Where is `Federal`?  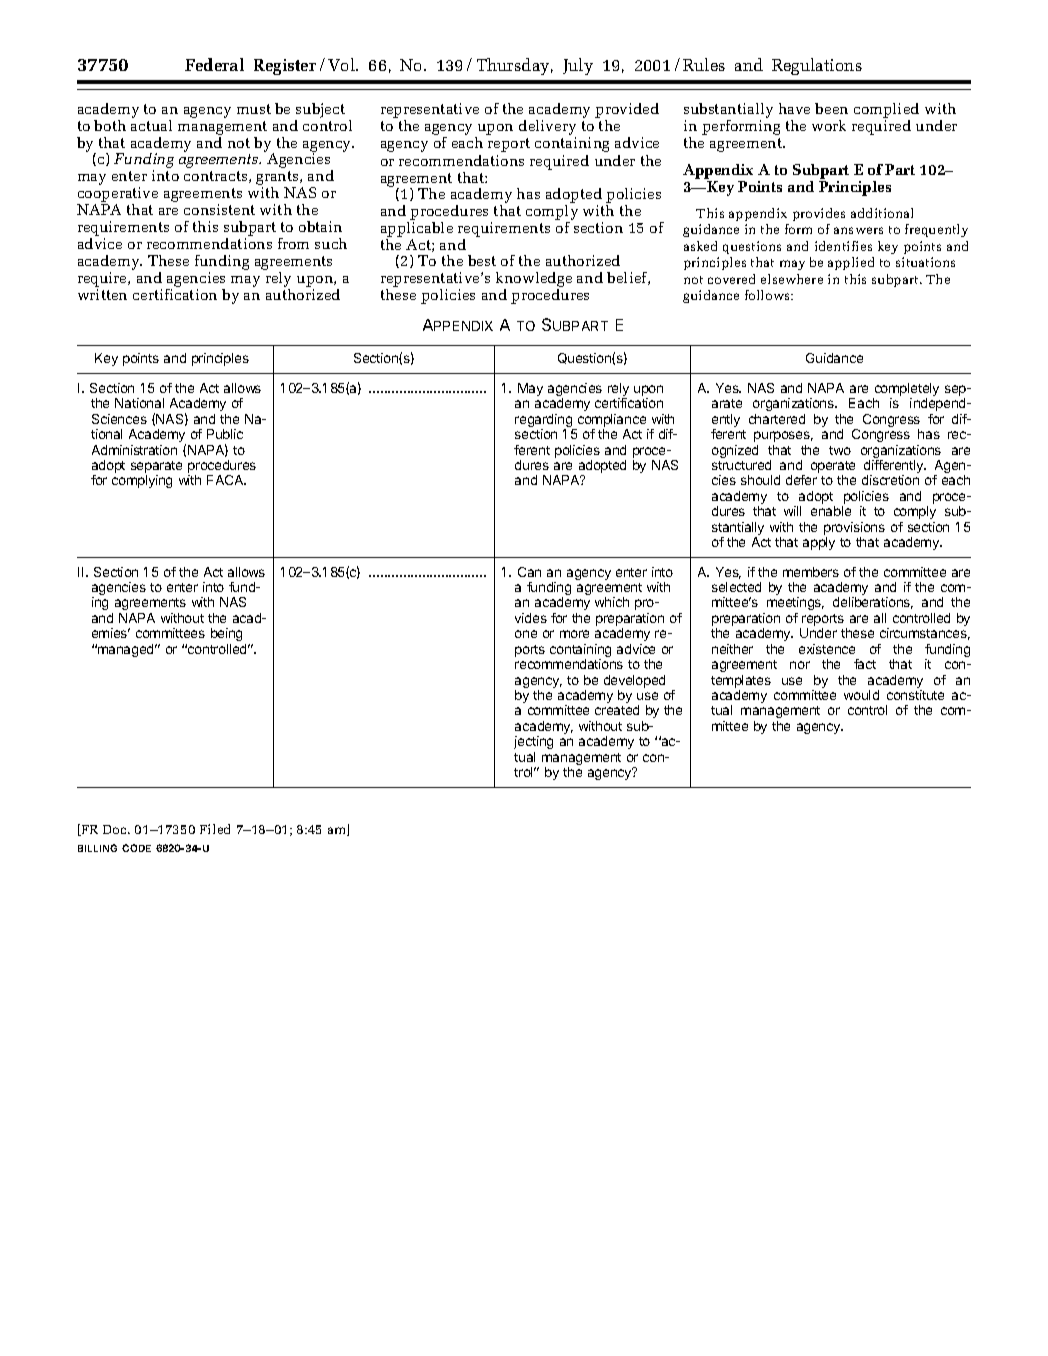 Federal is located at coordinates (214, 64).
